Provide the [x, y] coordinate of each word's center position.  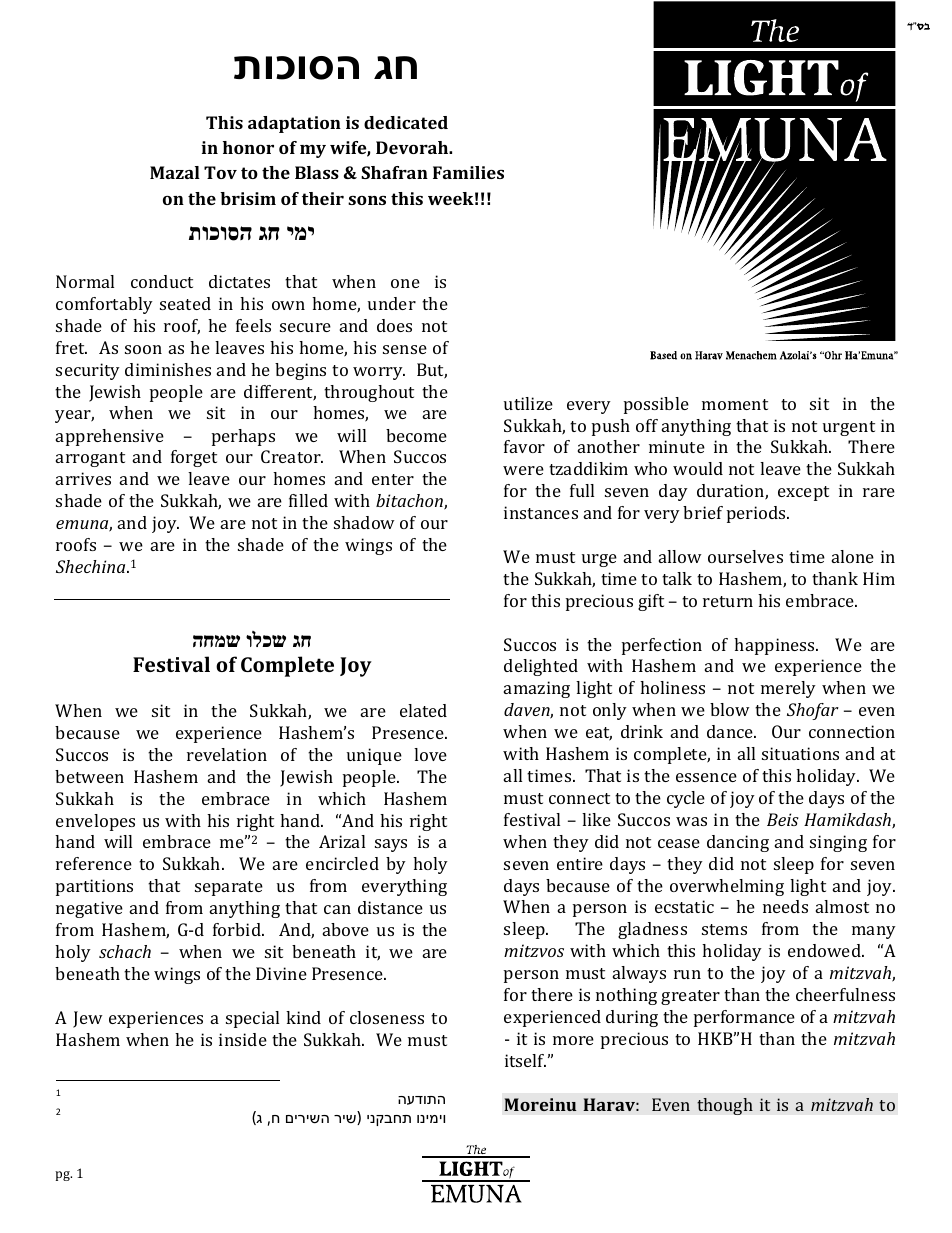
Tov [220, 172]
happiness [775, 646]
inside [243, 1039]
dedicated [406, 122]
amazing [537, 689]
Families [468, 172]
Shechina [92, 566]
